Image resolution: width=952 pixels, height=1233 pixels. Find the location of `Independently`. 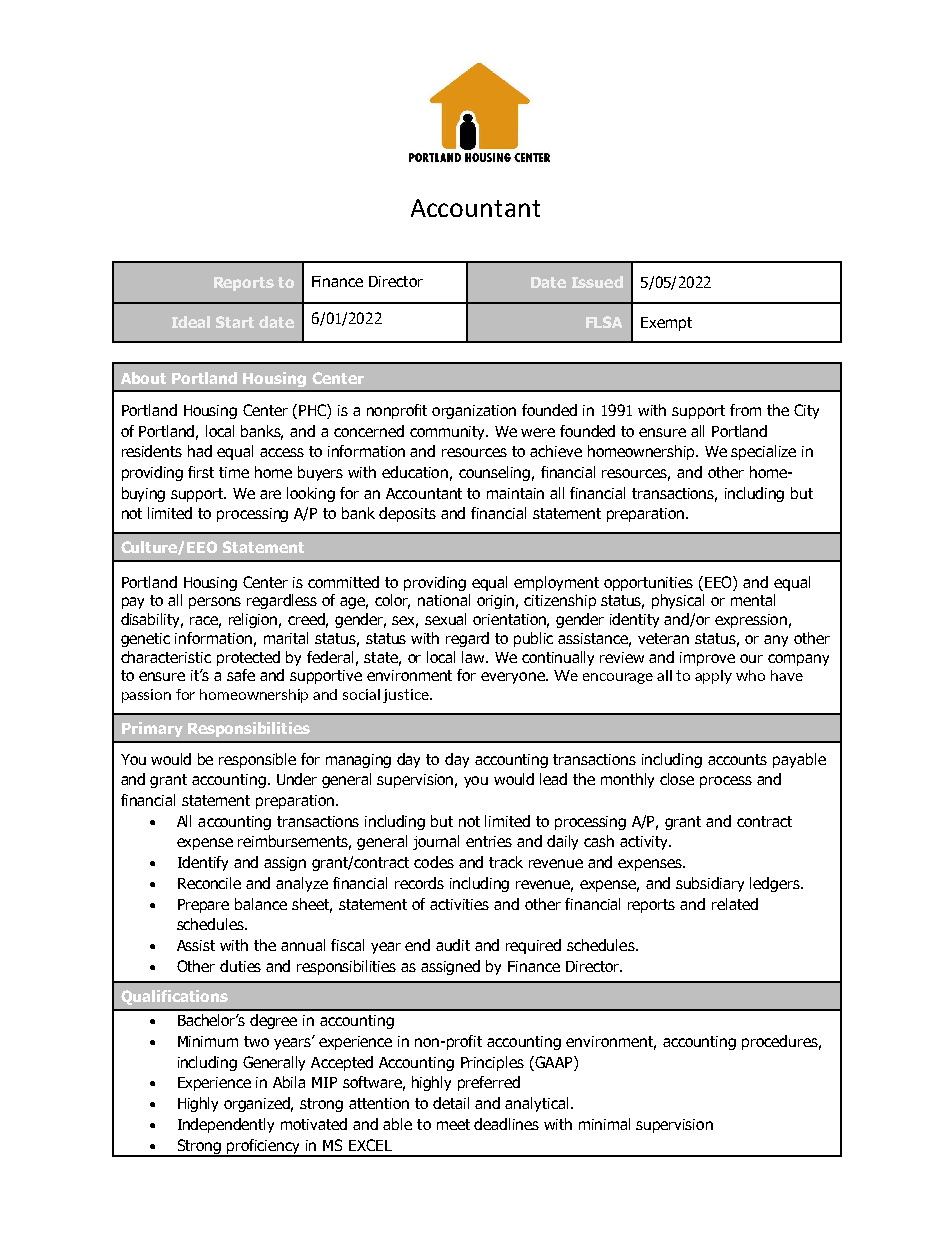

Independently is located at coordinates (226, 1125).
